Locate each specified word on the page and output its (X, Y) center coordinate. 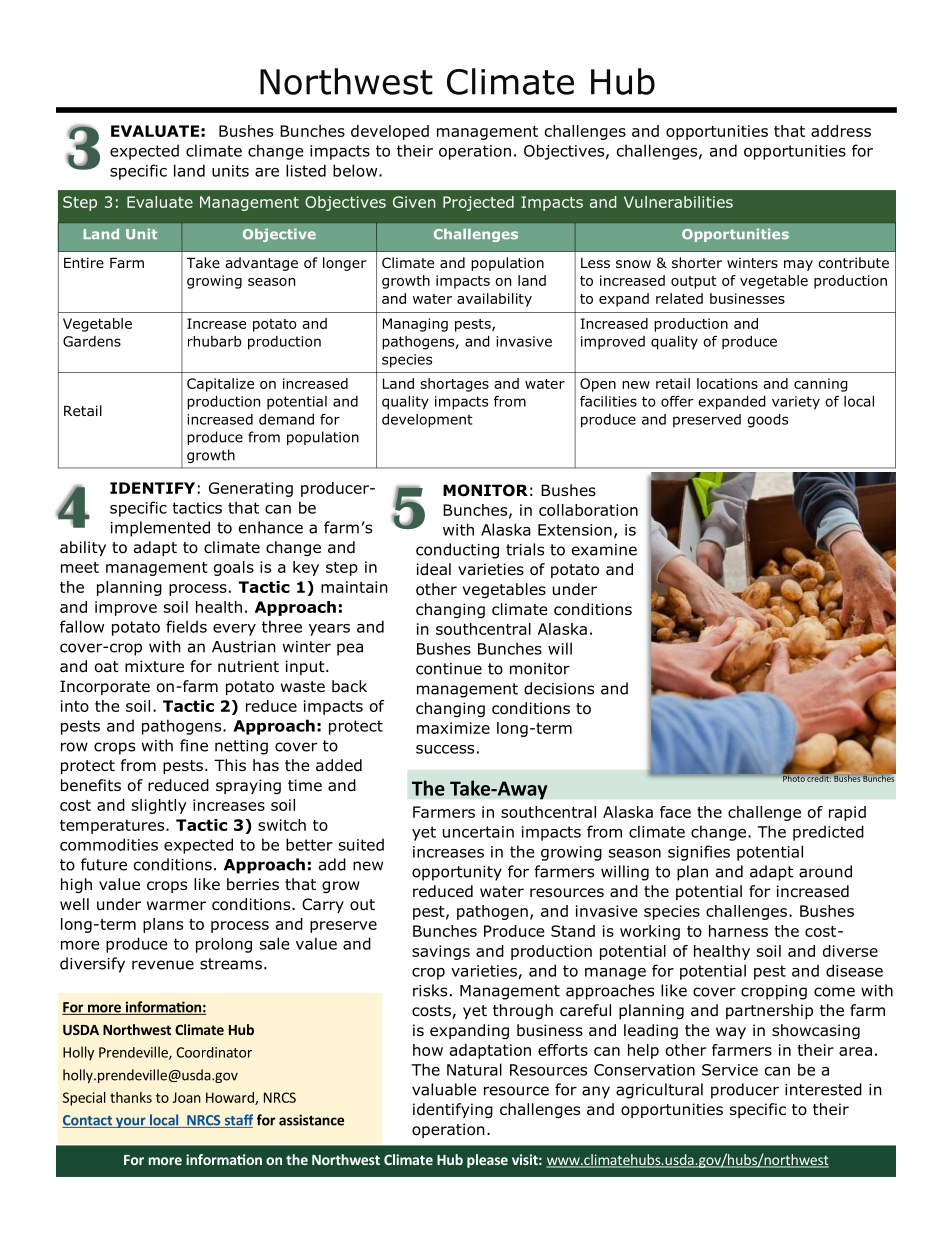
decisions (559, 688)
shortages (454, 385)
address (841, 131)
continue (449, 669)
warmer (176, 906)
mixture (154, 666)
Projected (478, 203)
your (131, 1122)
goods (767, 421)
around (825, 871)
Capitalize (220, 385)
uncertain (478, 832)
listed (306, 170)
